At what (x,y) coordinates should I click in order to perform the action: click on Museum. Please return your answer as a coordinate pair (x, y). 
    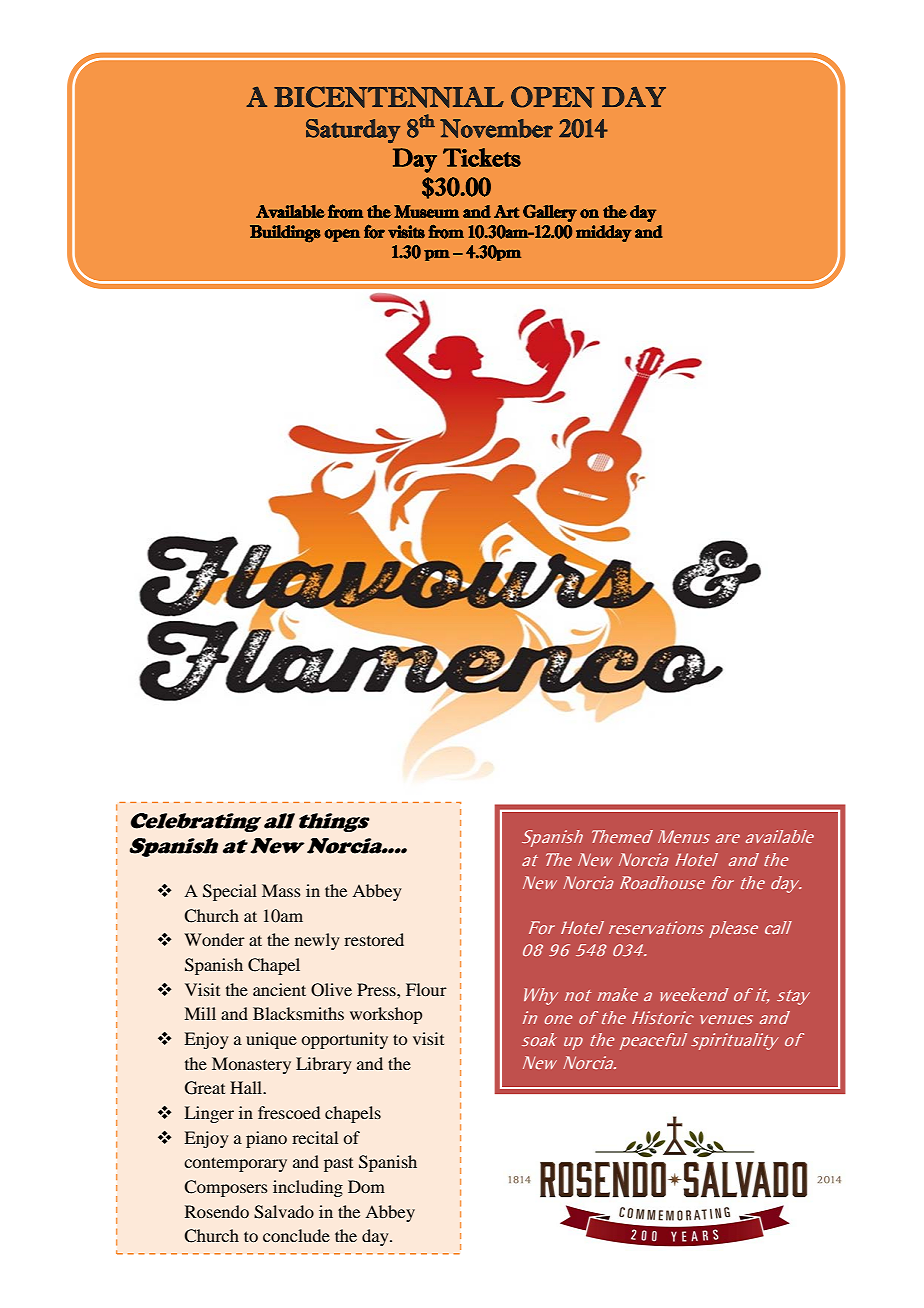
    Looking at the image, I should click on (426, 211).
